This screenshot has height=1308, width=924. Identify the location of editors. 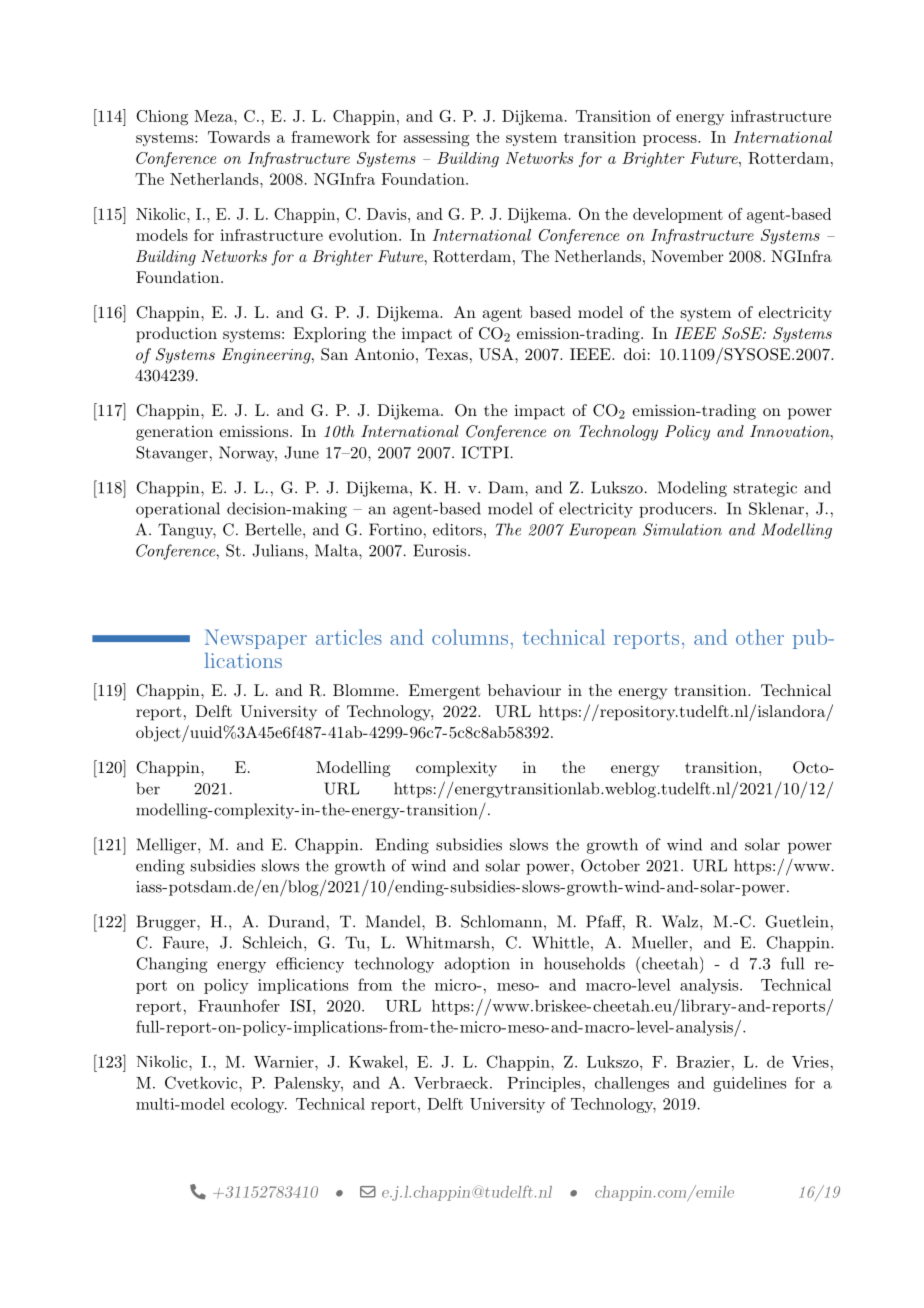
(457, 529).
